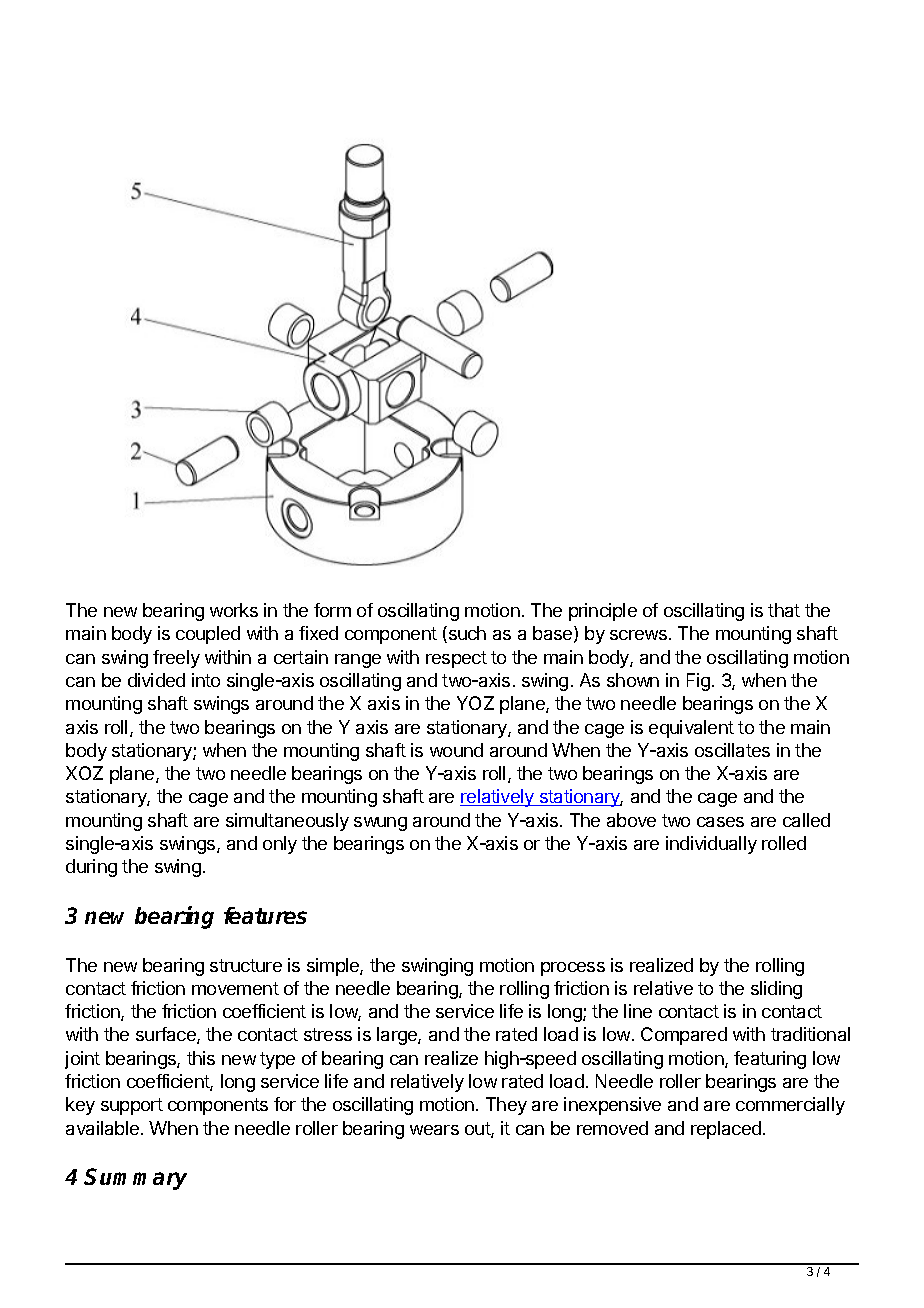 This screenshot has width=924, height=1308. What do you see at coordinates (732, 750) in the screenshot?
I see `oscillates` at bounding box center [732, 750].
